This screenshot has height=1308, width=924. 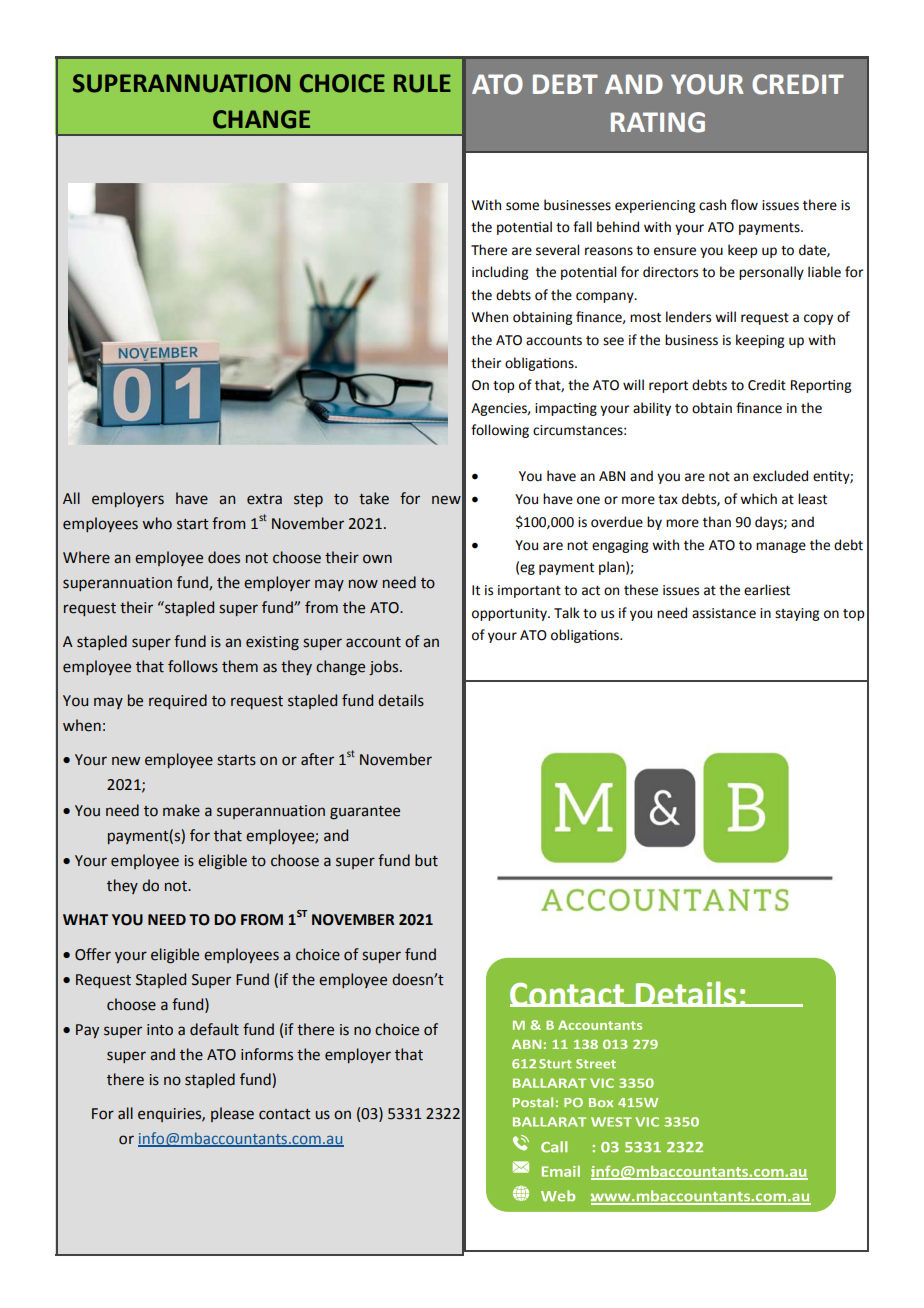 What do you see at coordinates (688, 317) in the screenshot?
I see `lenders` at bounding box center [688, 317].
